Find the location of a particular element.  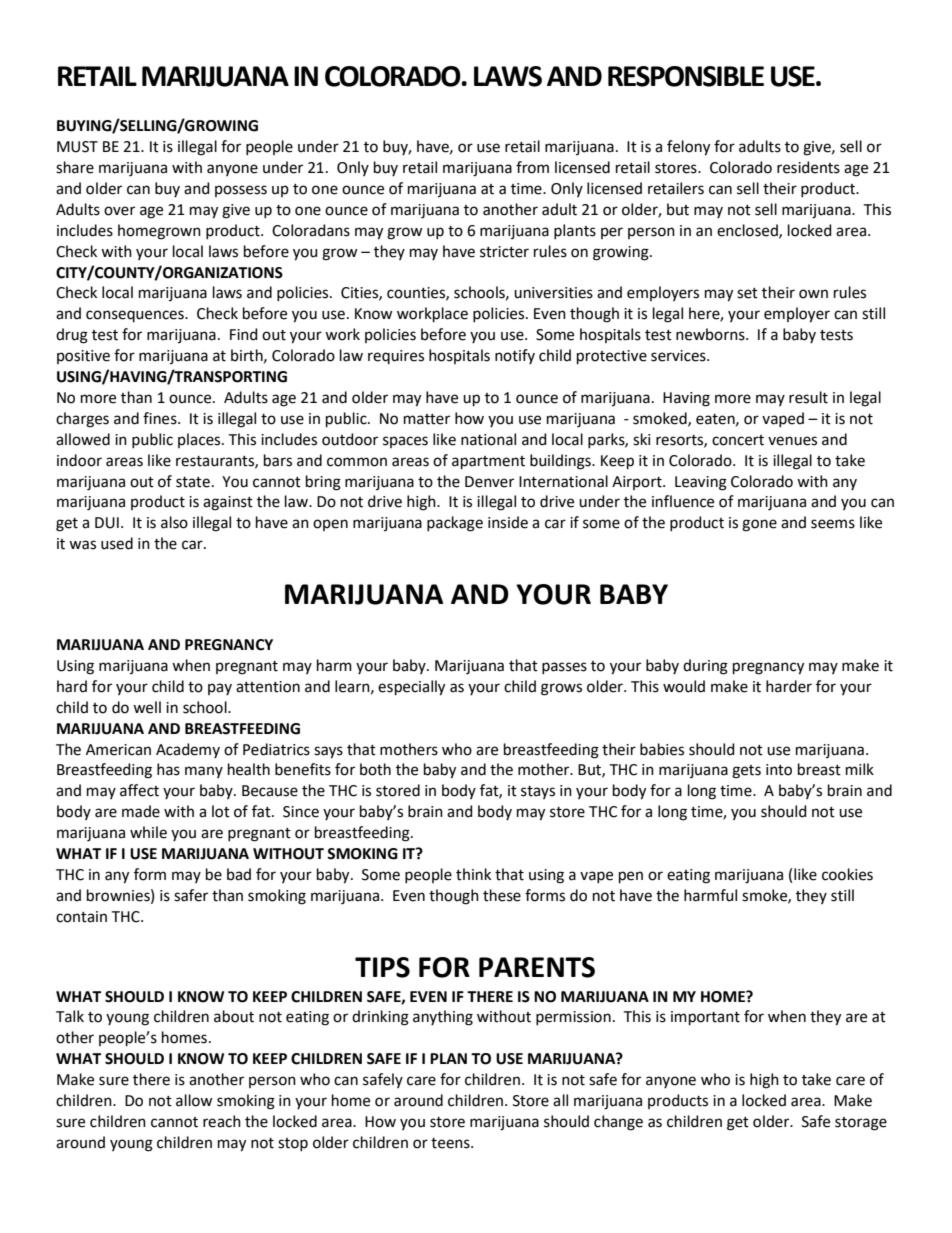

from is located at coordinates (532, 167).
